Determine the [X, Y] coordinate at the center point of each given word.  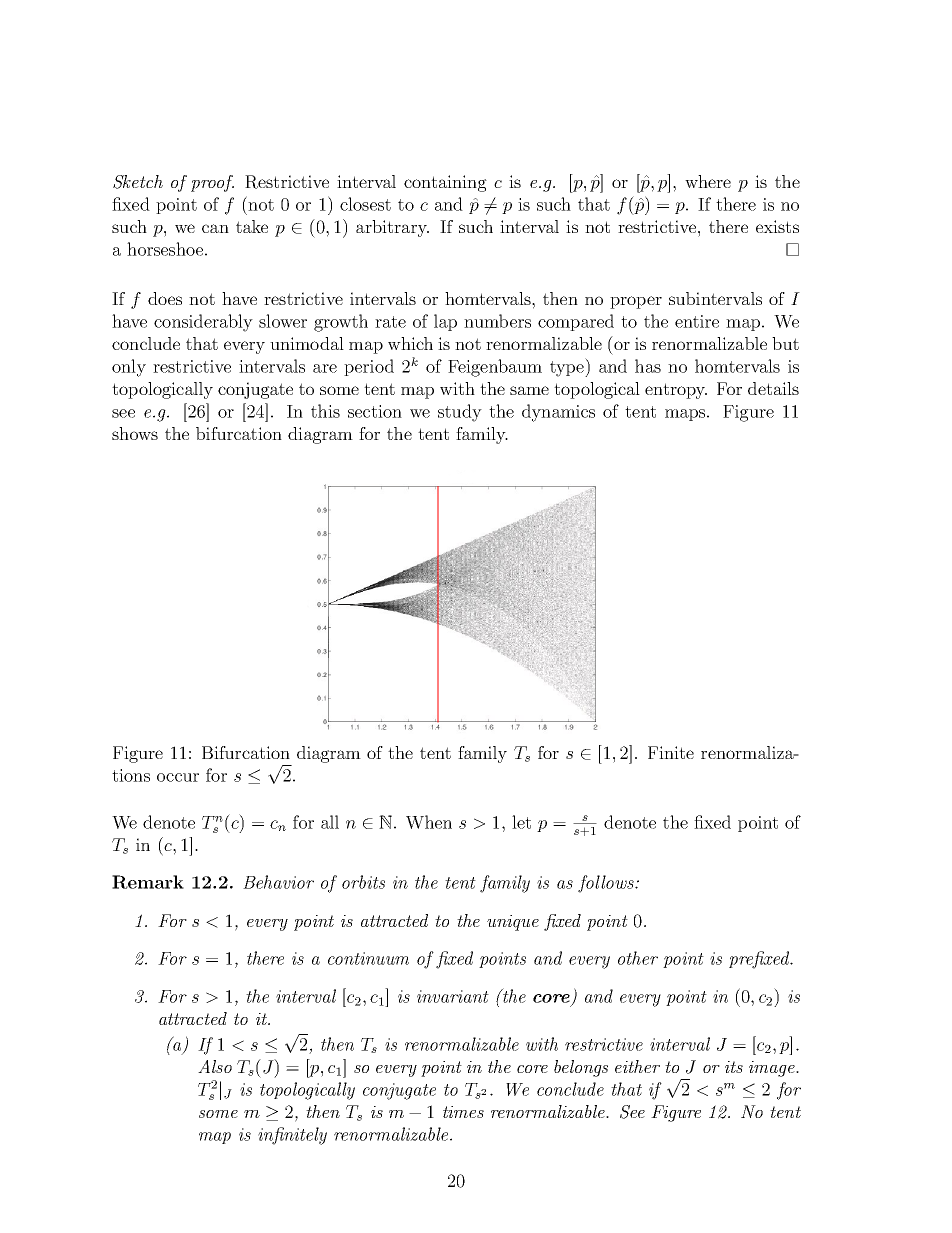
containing [445, 183]
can [215, 228]
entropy [676, 391]
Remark [148, 882]
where [708, 181]
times [463, 1112]
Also [215, 1066]
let [521, 822]
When [429, 822]
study [460, 413]
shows [135, 433]
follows [607, 884]
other [638, 958]
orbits [363, 882]
